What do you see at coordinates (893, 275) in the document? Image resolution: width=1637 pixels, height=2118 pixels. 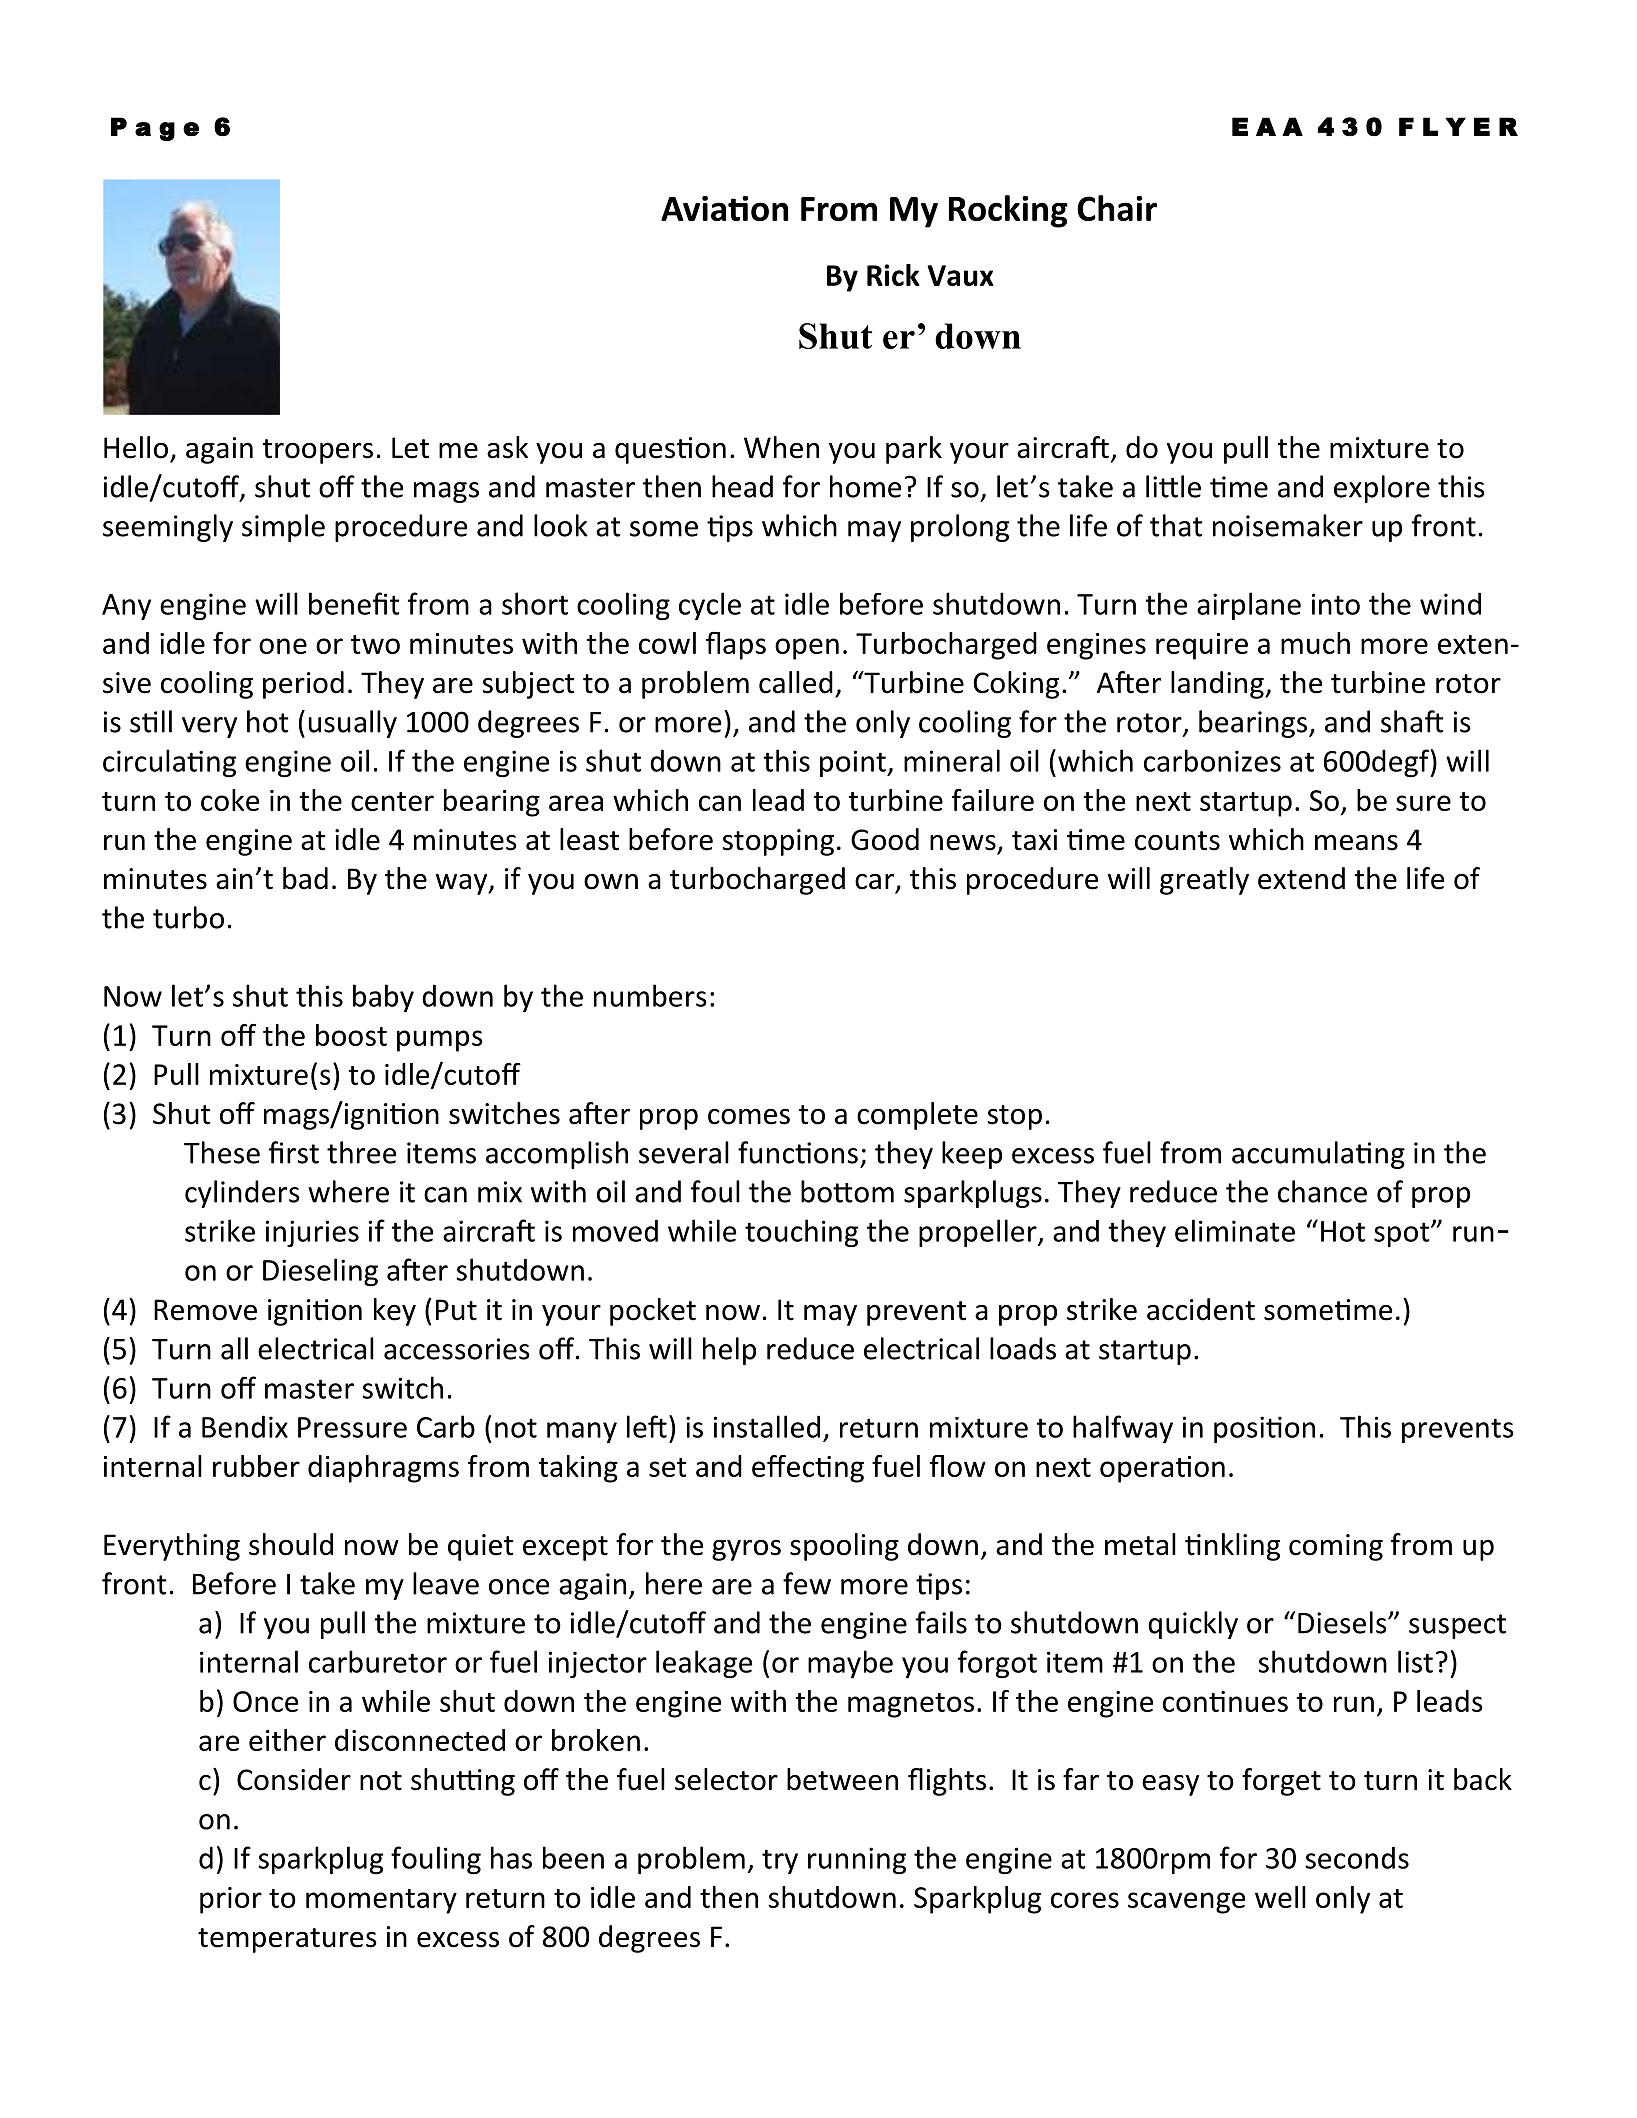 I see `Rick` at bounding box center [893, 275].
